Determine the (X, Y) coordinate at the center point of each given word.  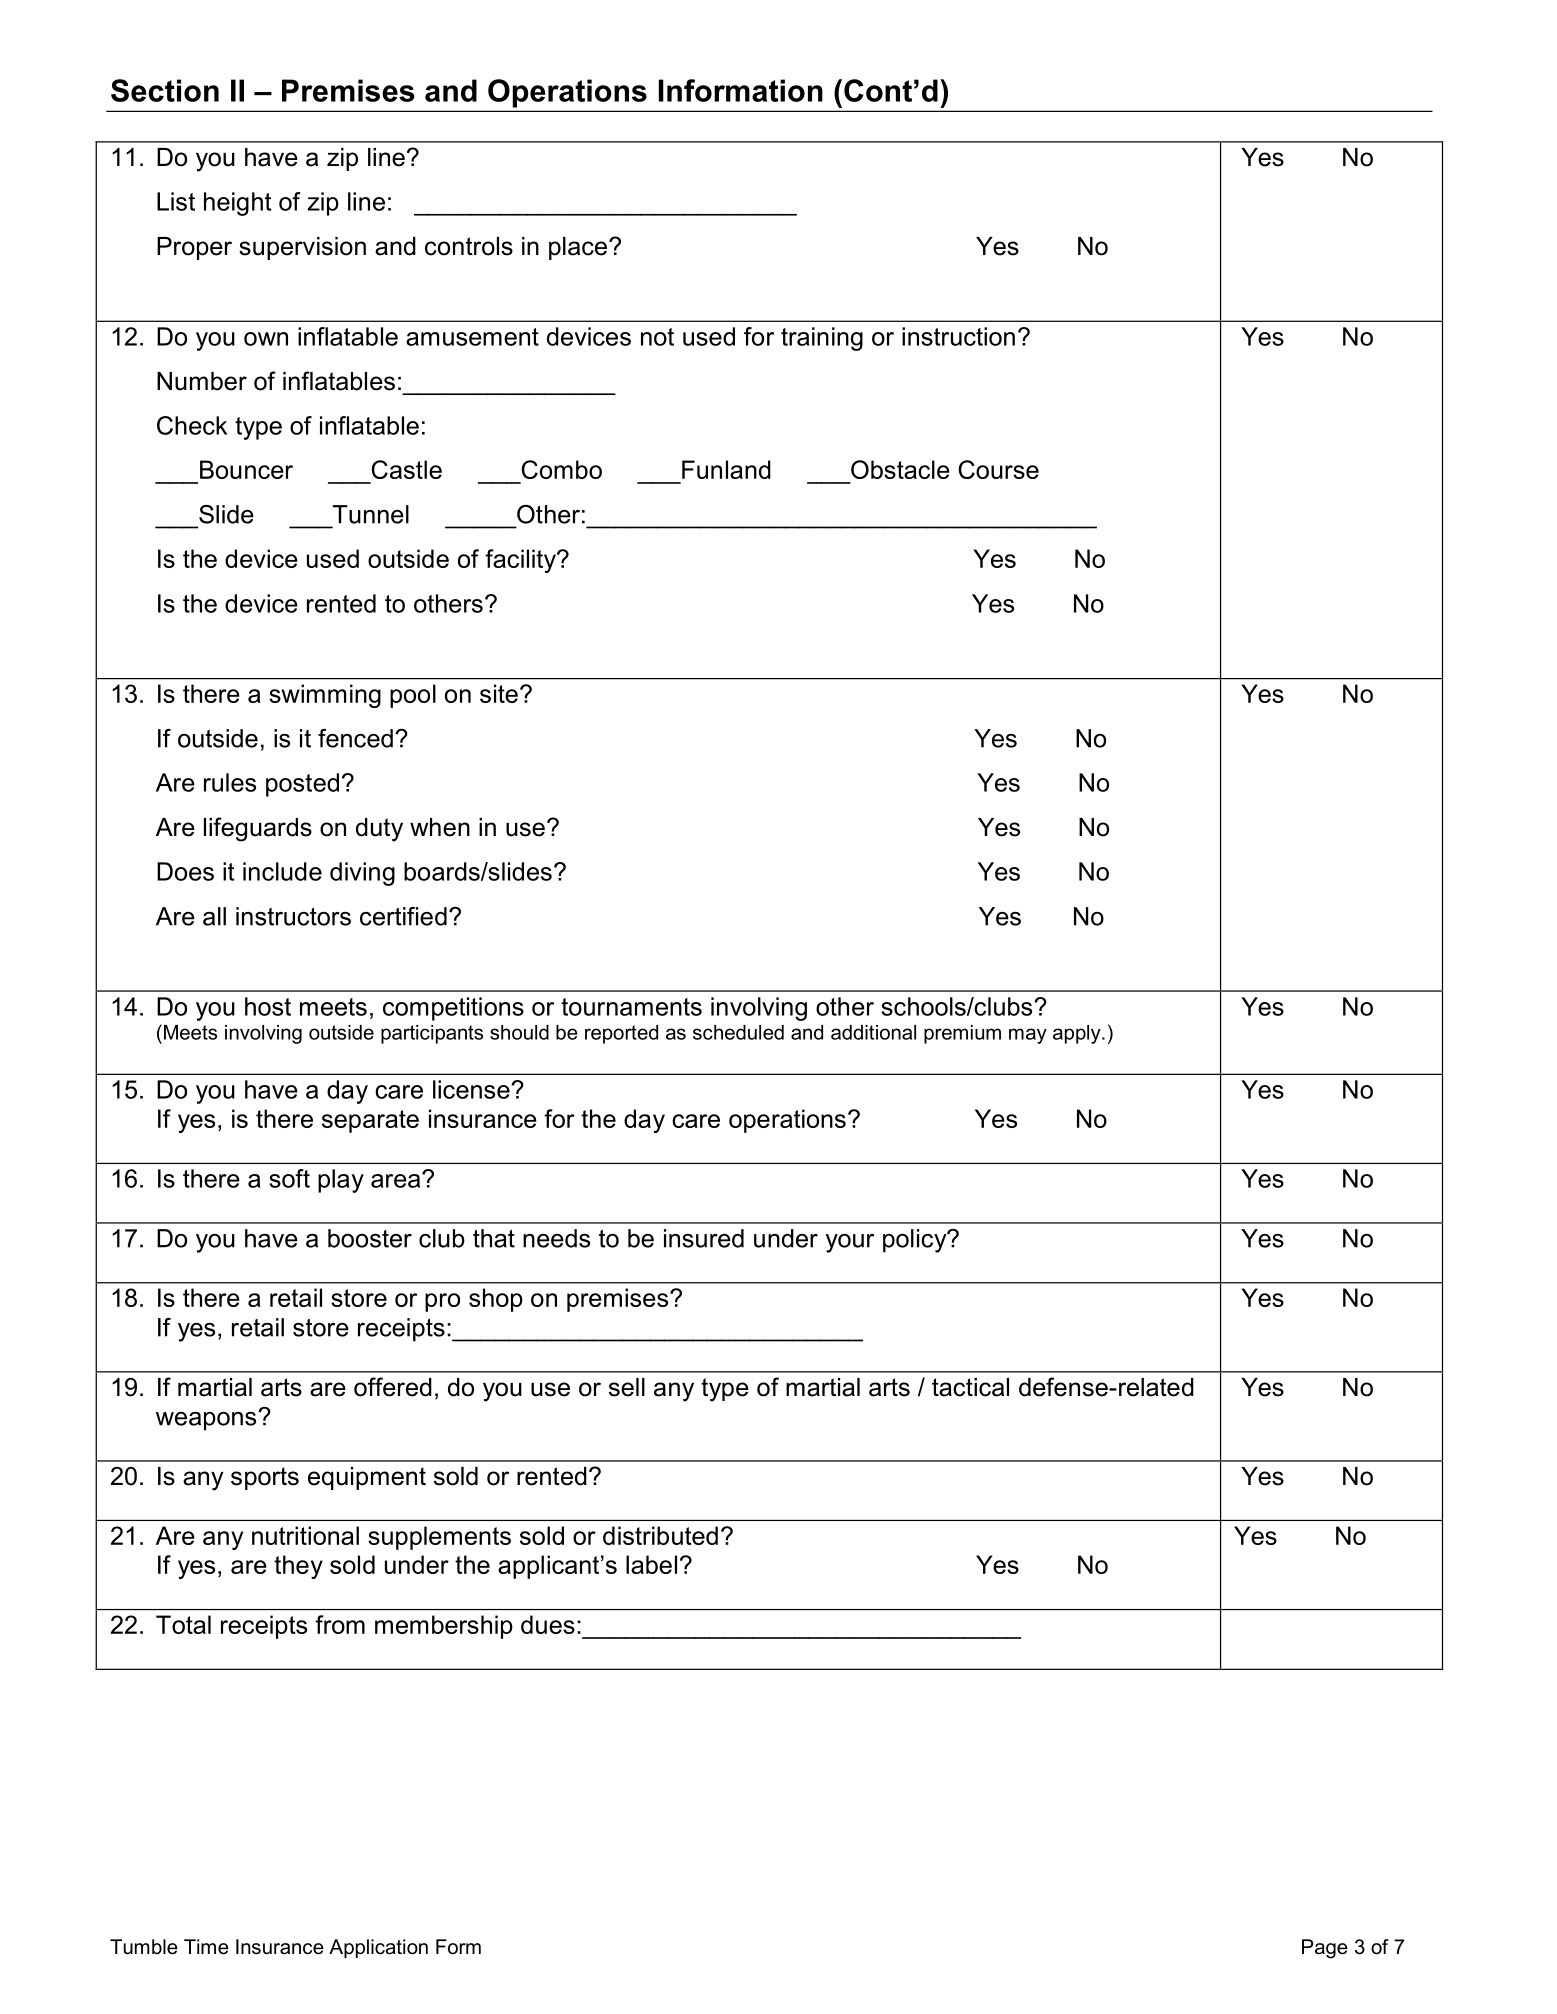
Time (206, 1947)
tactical (970, 1387)
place (579, 248)
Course (998, 469)
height (237, 204)
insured (704, 1238)
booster (370, 1238)
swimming (325, 696)
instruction (958, 336)
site (499, 693)
